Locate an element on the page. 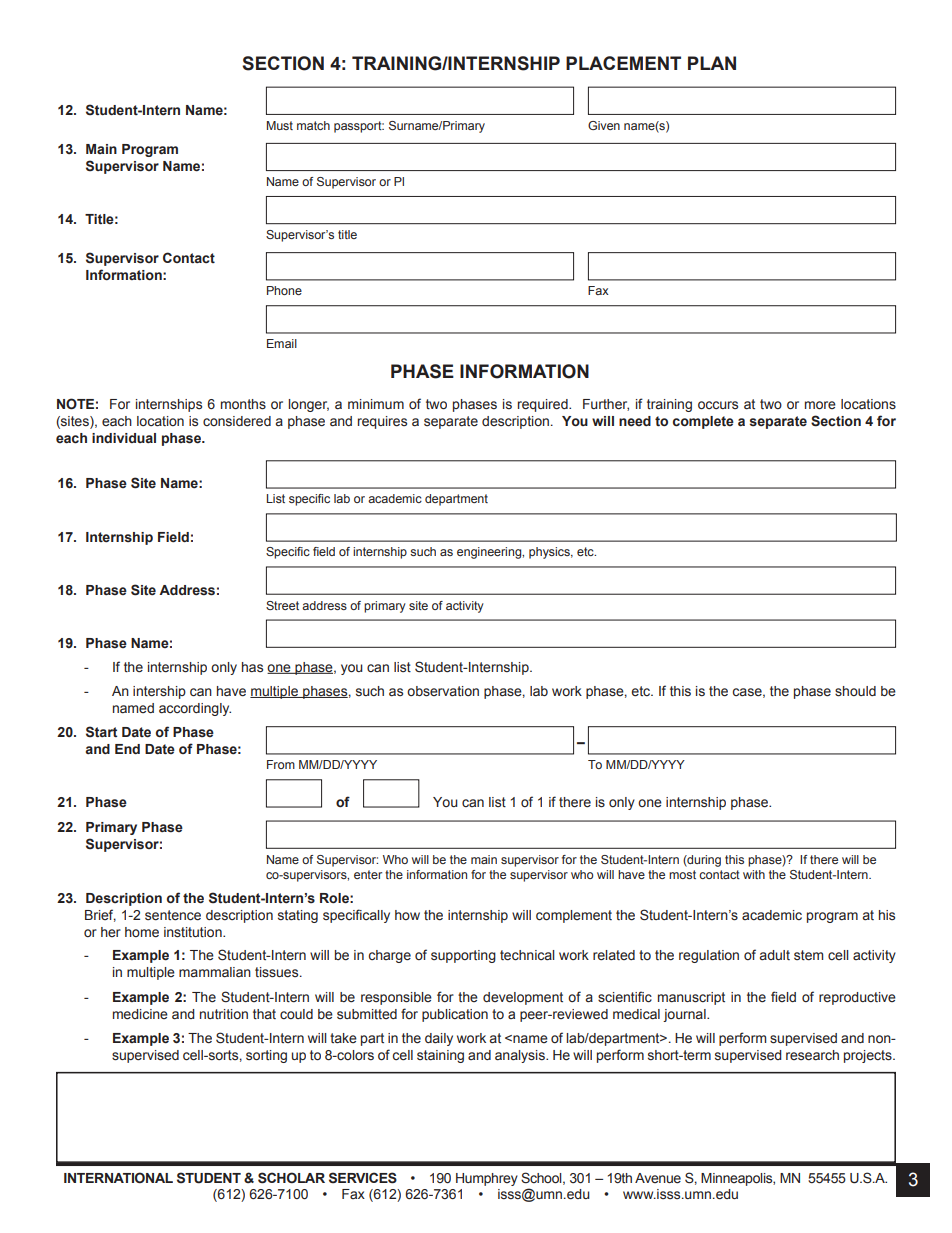  Given is located at coordinates (604, 125).
